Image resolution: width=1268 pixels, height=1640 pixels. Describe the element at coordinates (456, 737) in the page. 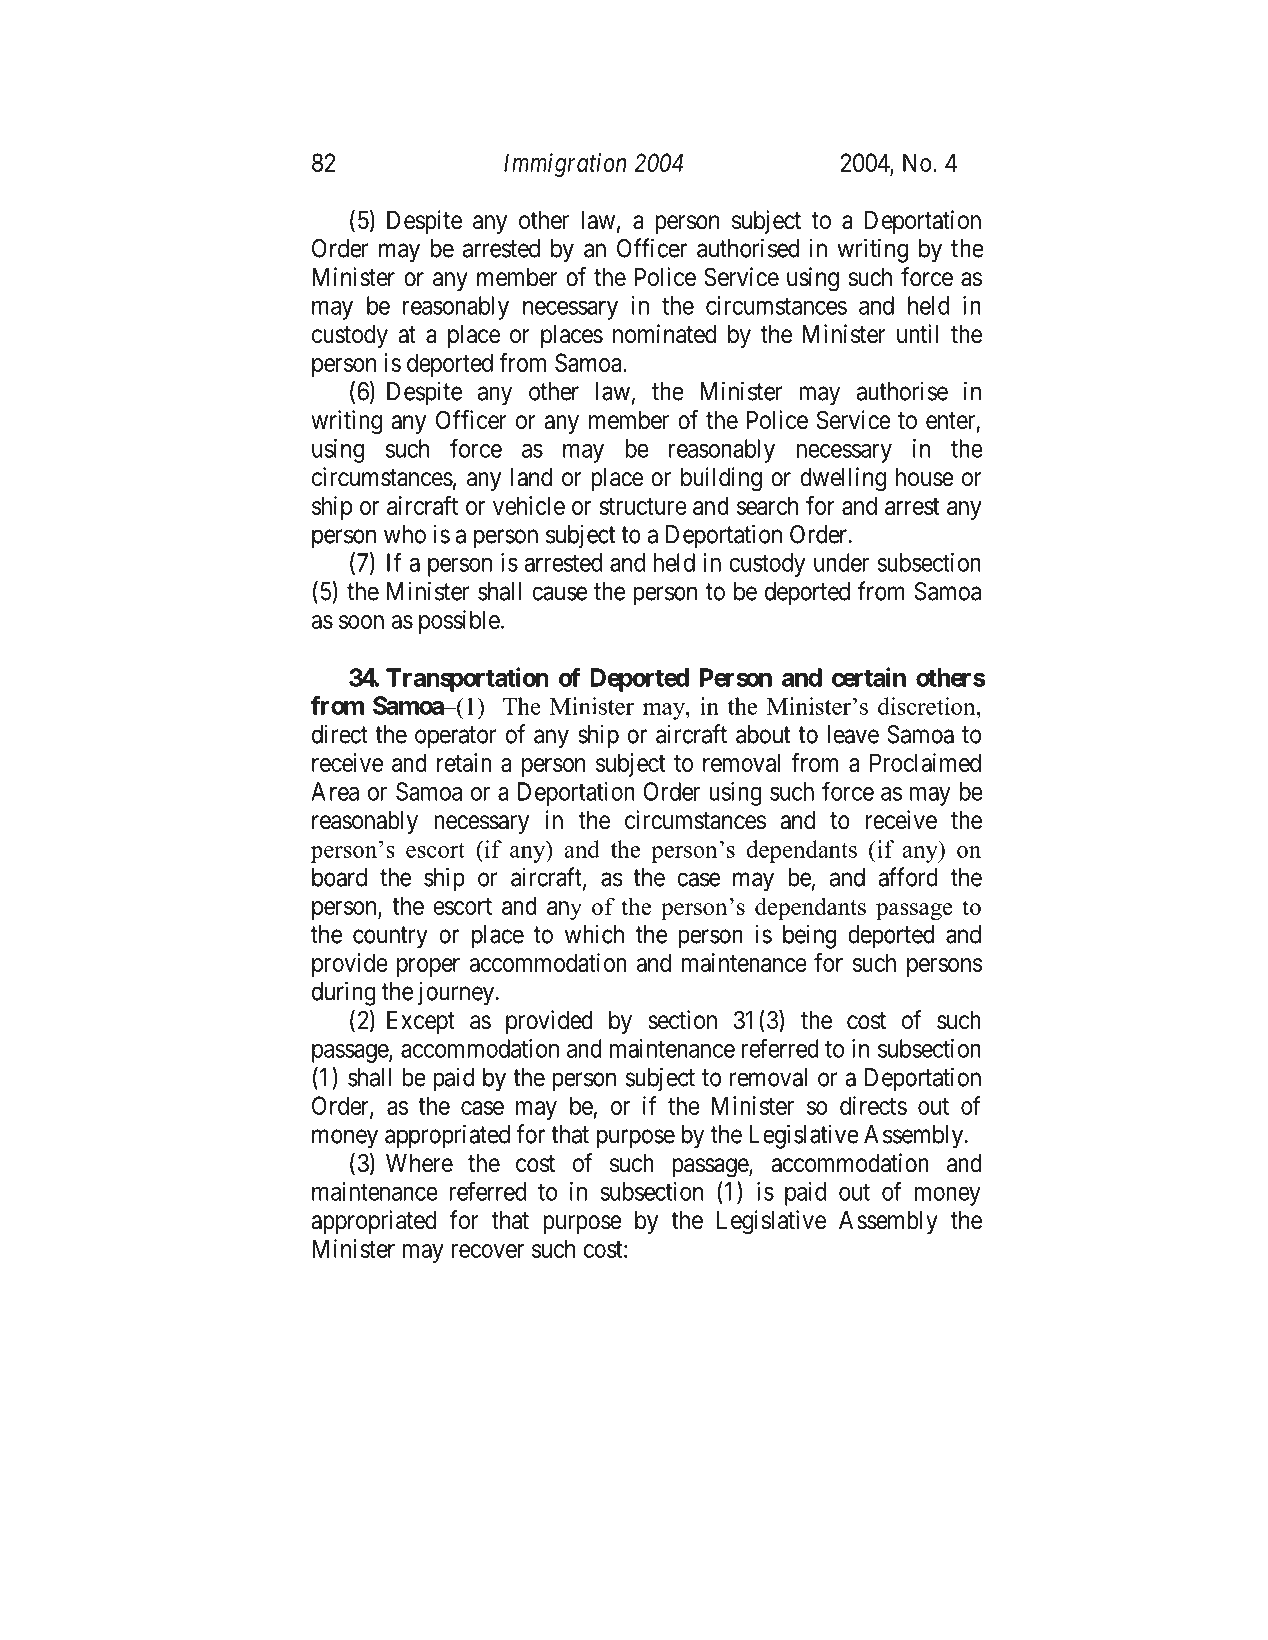

I see `operator` at that location.
